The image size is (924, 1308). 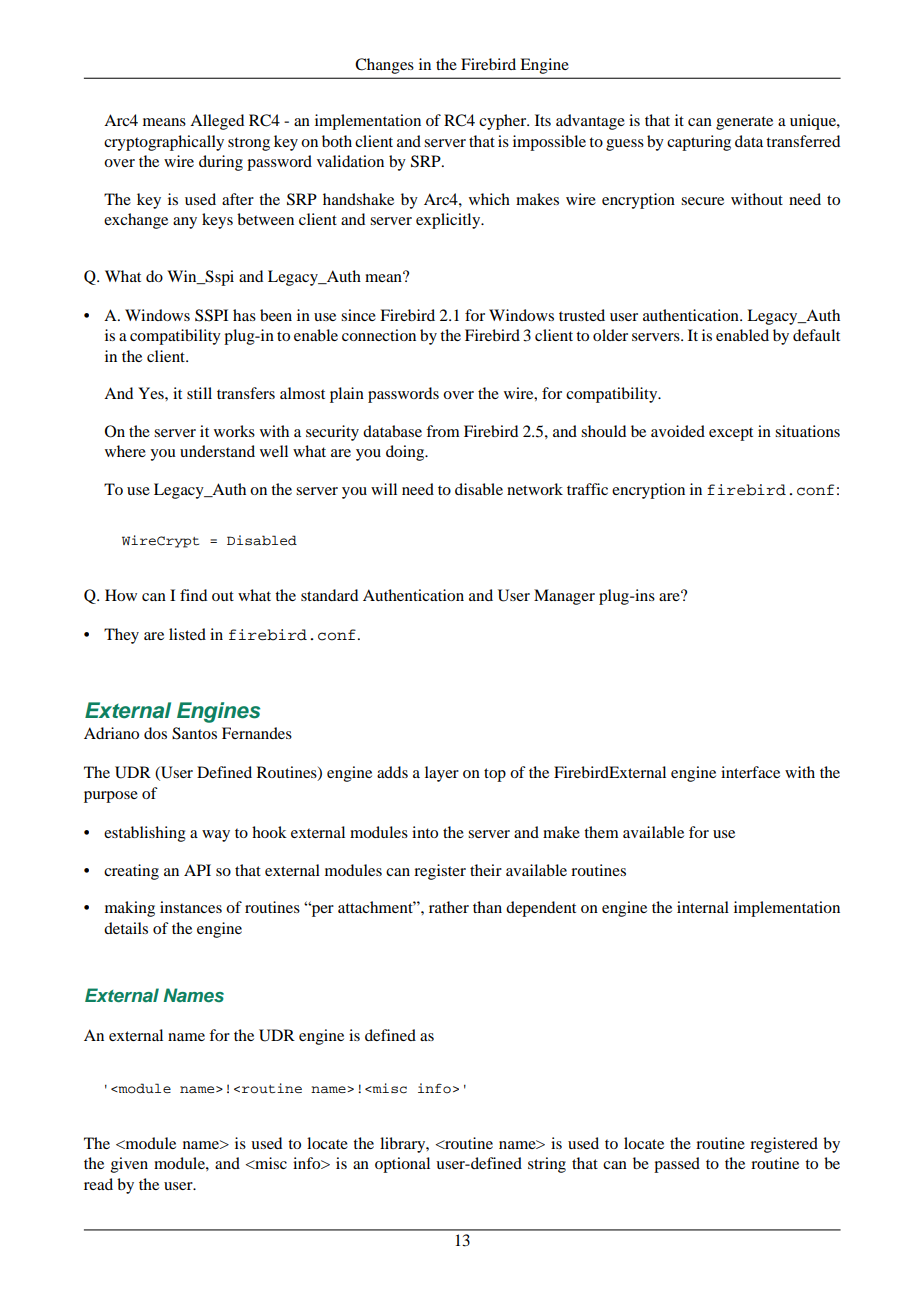 I want to click on optional, so click(x=402, y=1165).
